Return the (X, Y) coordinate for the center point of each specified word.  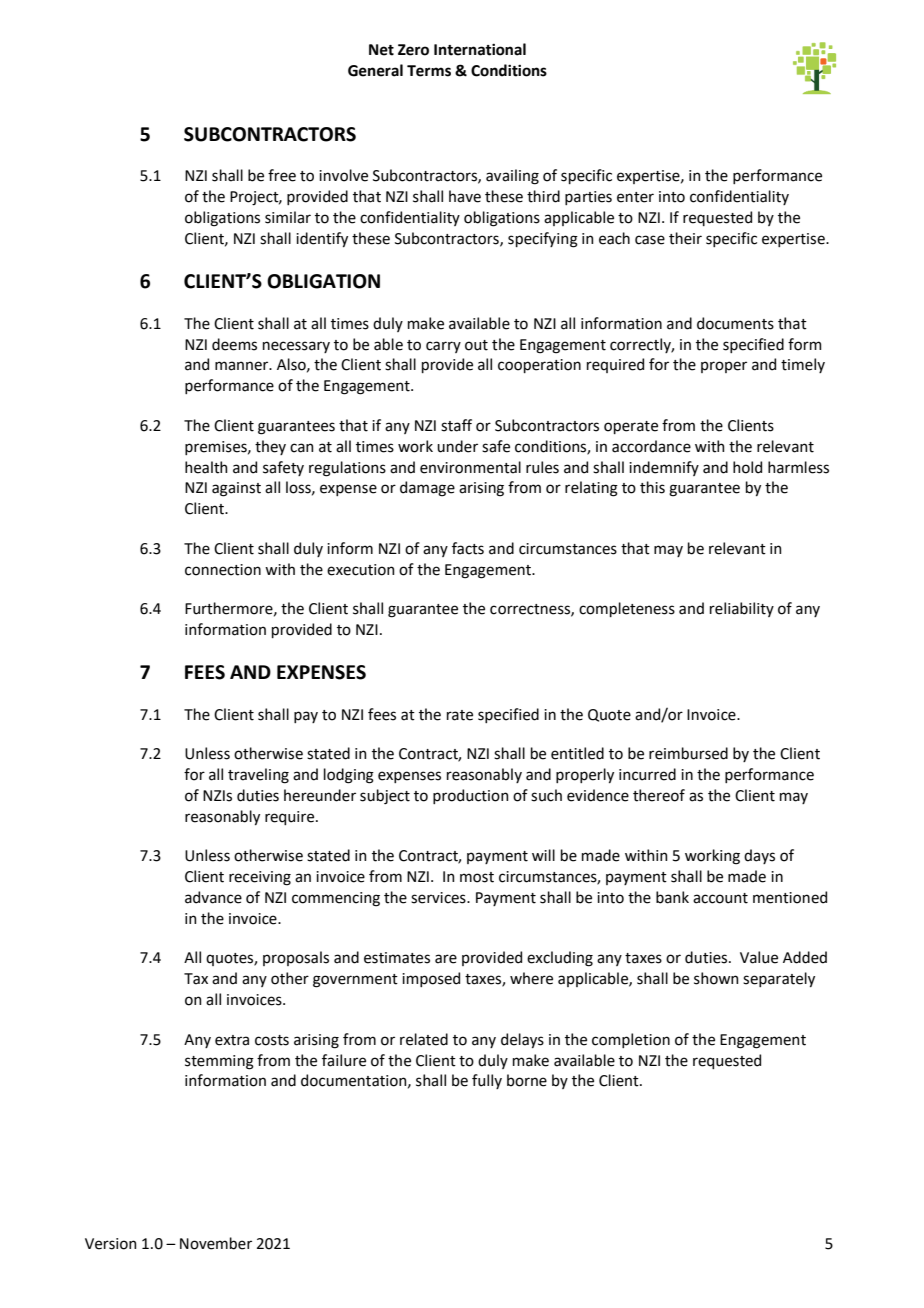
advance (213, 897)
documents (735, 323)
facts (468, 548)
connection (223, 570)
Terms (429, 71)
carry (443, 347)
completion (631, 1040)
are (446, 959)
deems (234, 344)
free (282, 175)
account (720, 898)
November (216, 1243)
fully (487, 1081)
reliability (742, 609)
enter (635, 197)
